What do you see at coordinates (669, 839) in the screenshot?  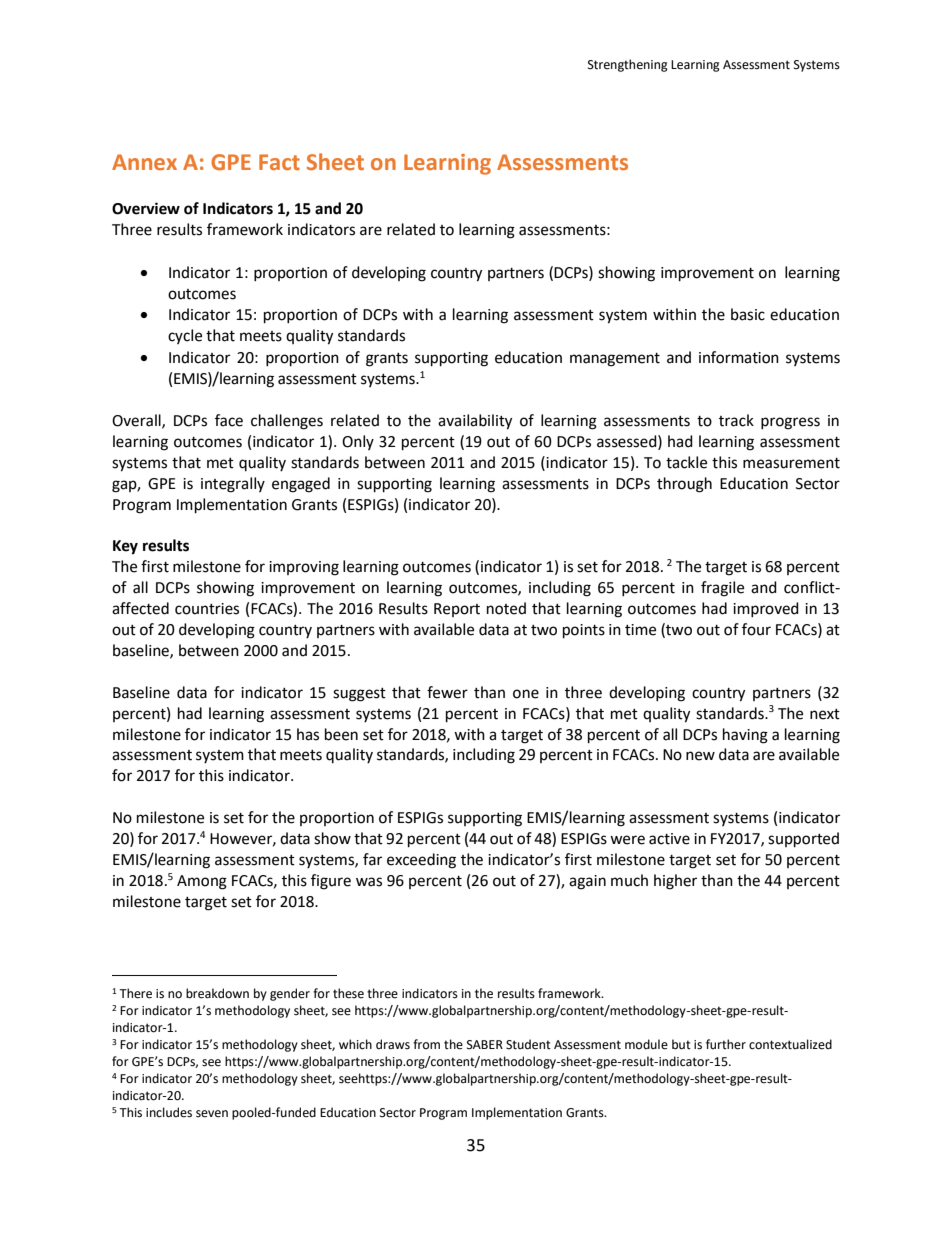 I see `active` at bounding box center [669, 839].
